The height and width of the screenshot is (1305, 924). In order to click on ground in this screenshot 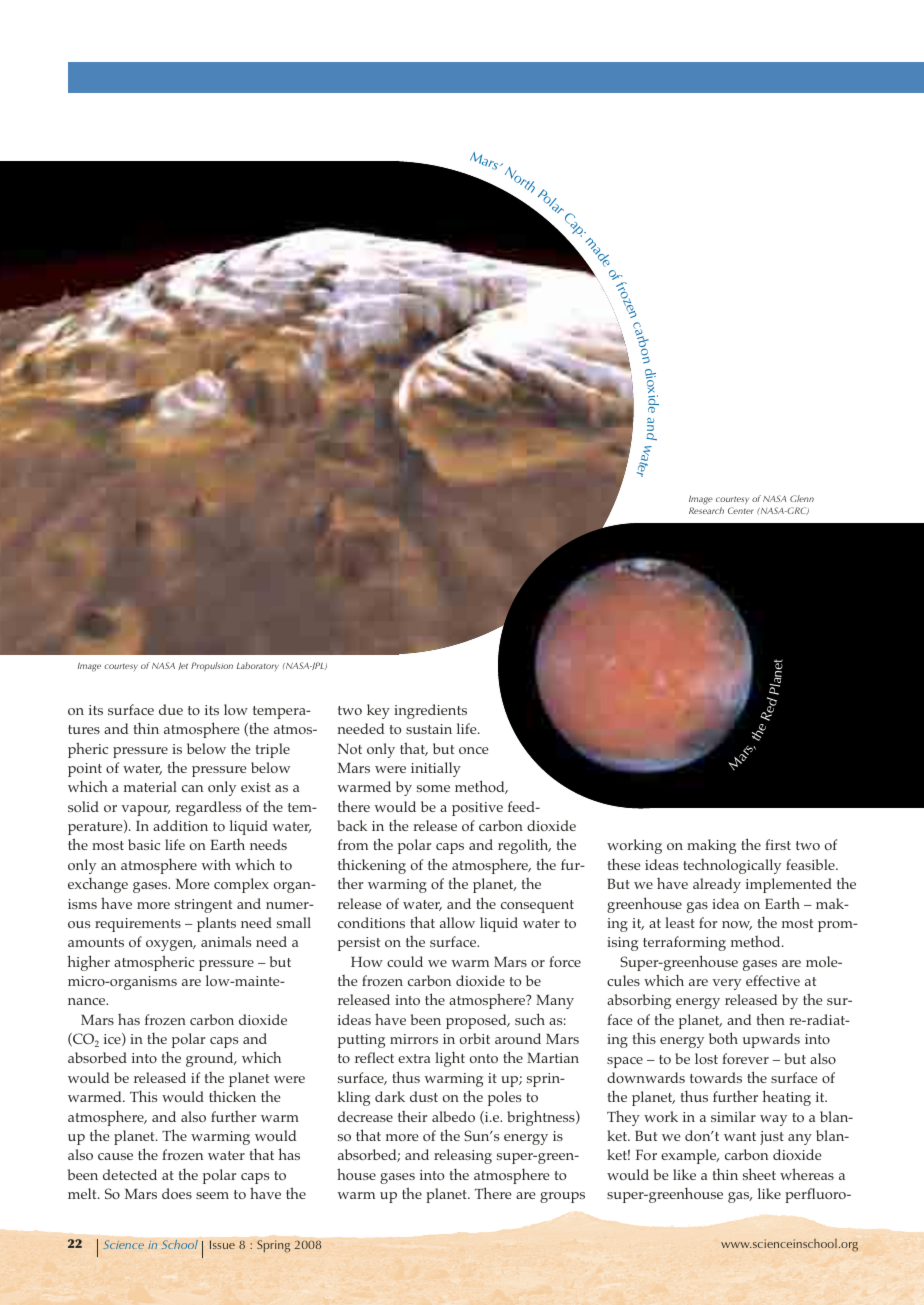, I will do `click(211, 1059)`.
